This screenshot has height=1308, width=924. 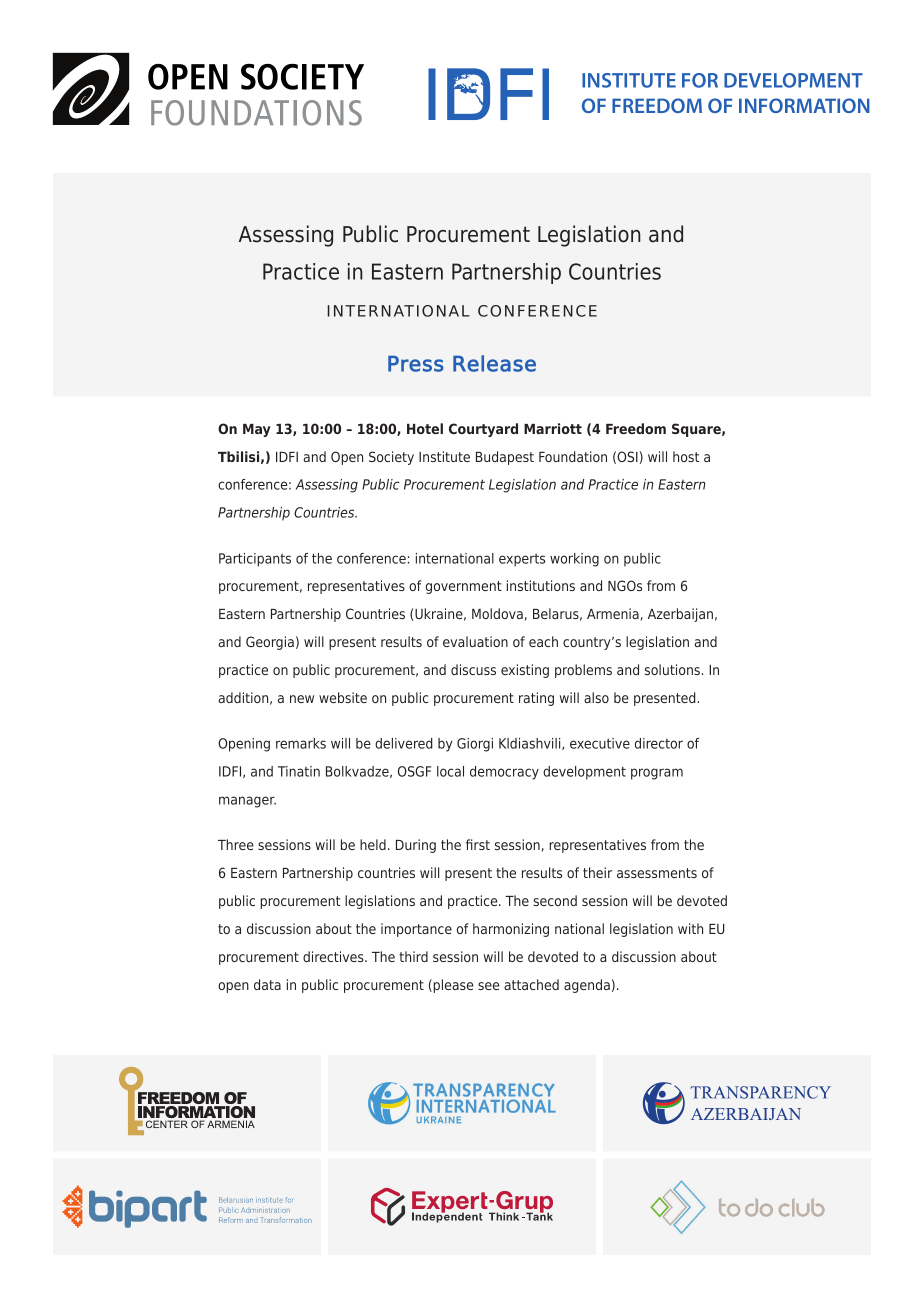 What do you see at coordinates (525, 671) in the screenshot?
I see `existing` at bounding box center [525, 671].
